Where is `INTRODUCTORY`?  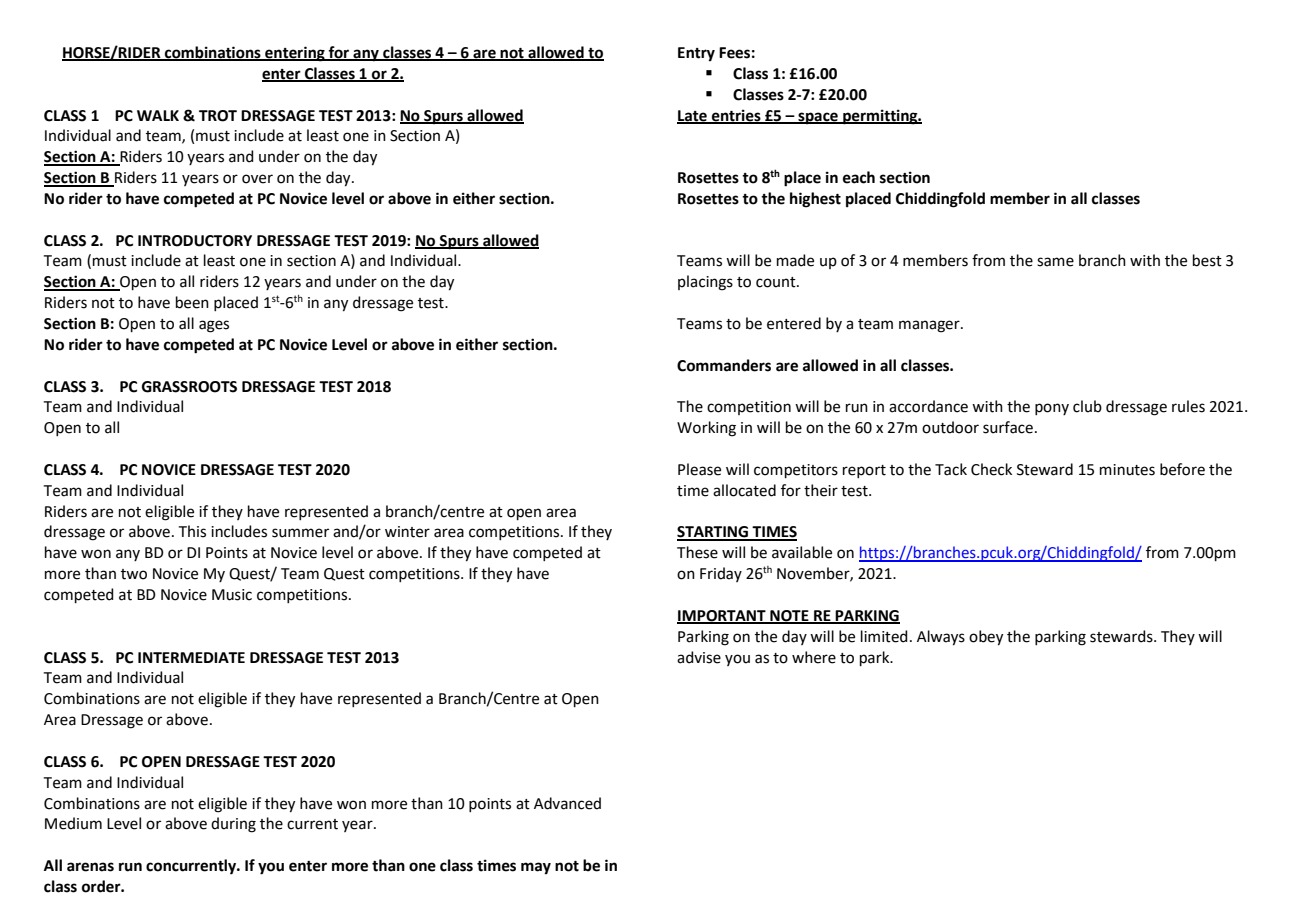
INTRODUCTORY is located at coordinates (195, 241).
